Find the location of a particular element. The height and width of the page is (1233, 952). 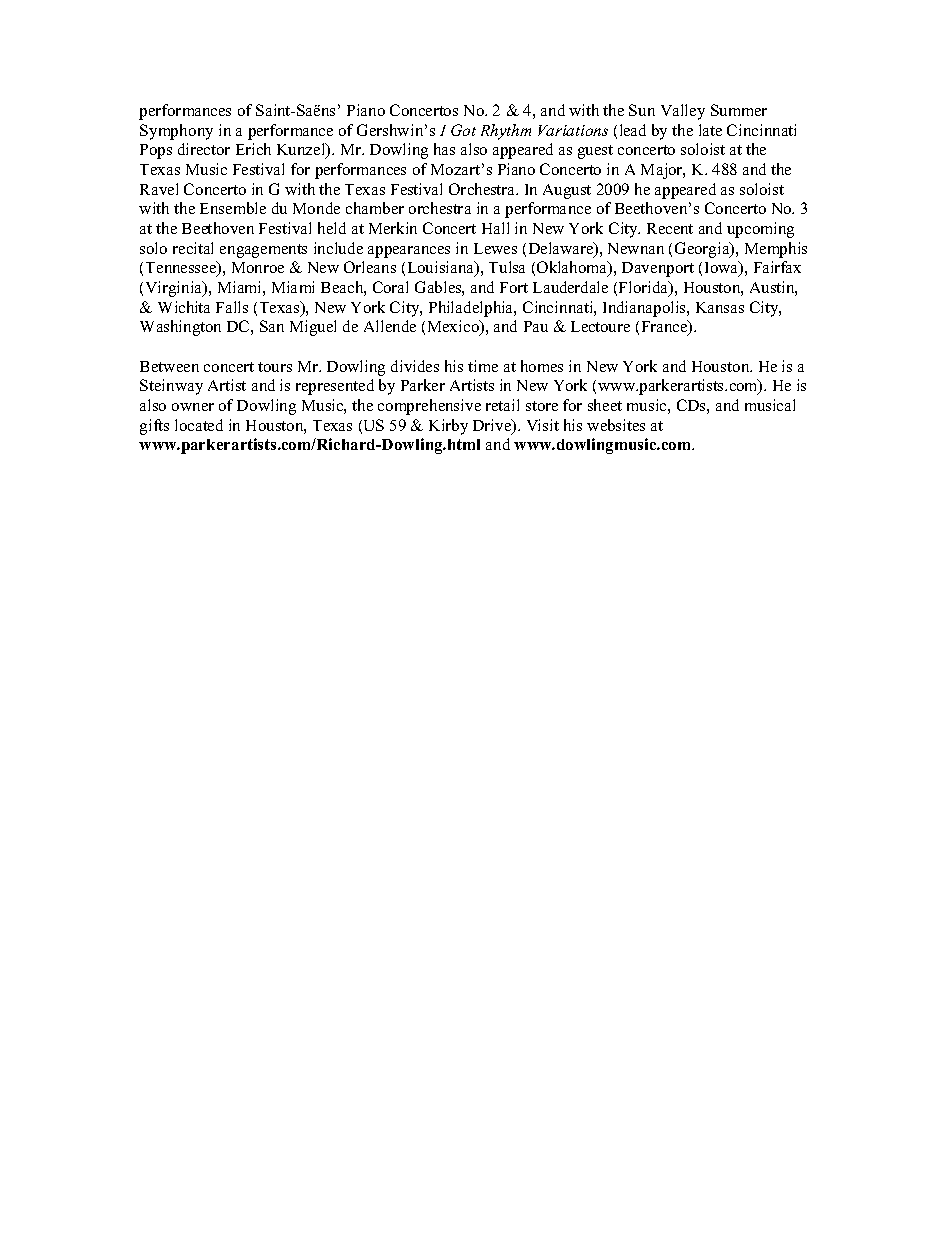

Kirby is located at coordinates (448, 427).
